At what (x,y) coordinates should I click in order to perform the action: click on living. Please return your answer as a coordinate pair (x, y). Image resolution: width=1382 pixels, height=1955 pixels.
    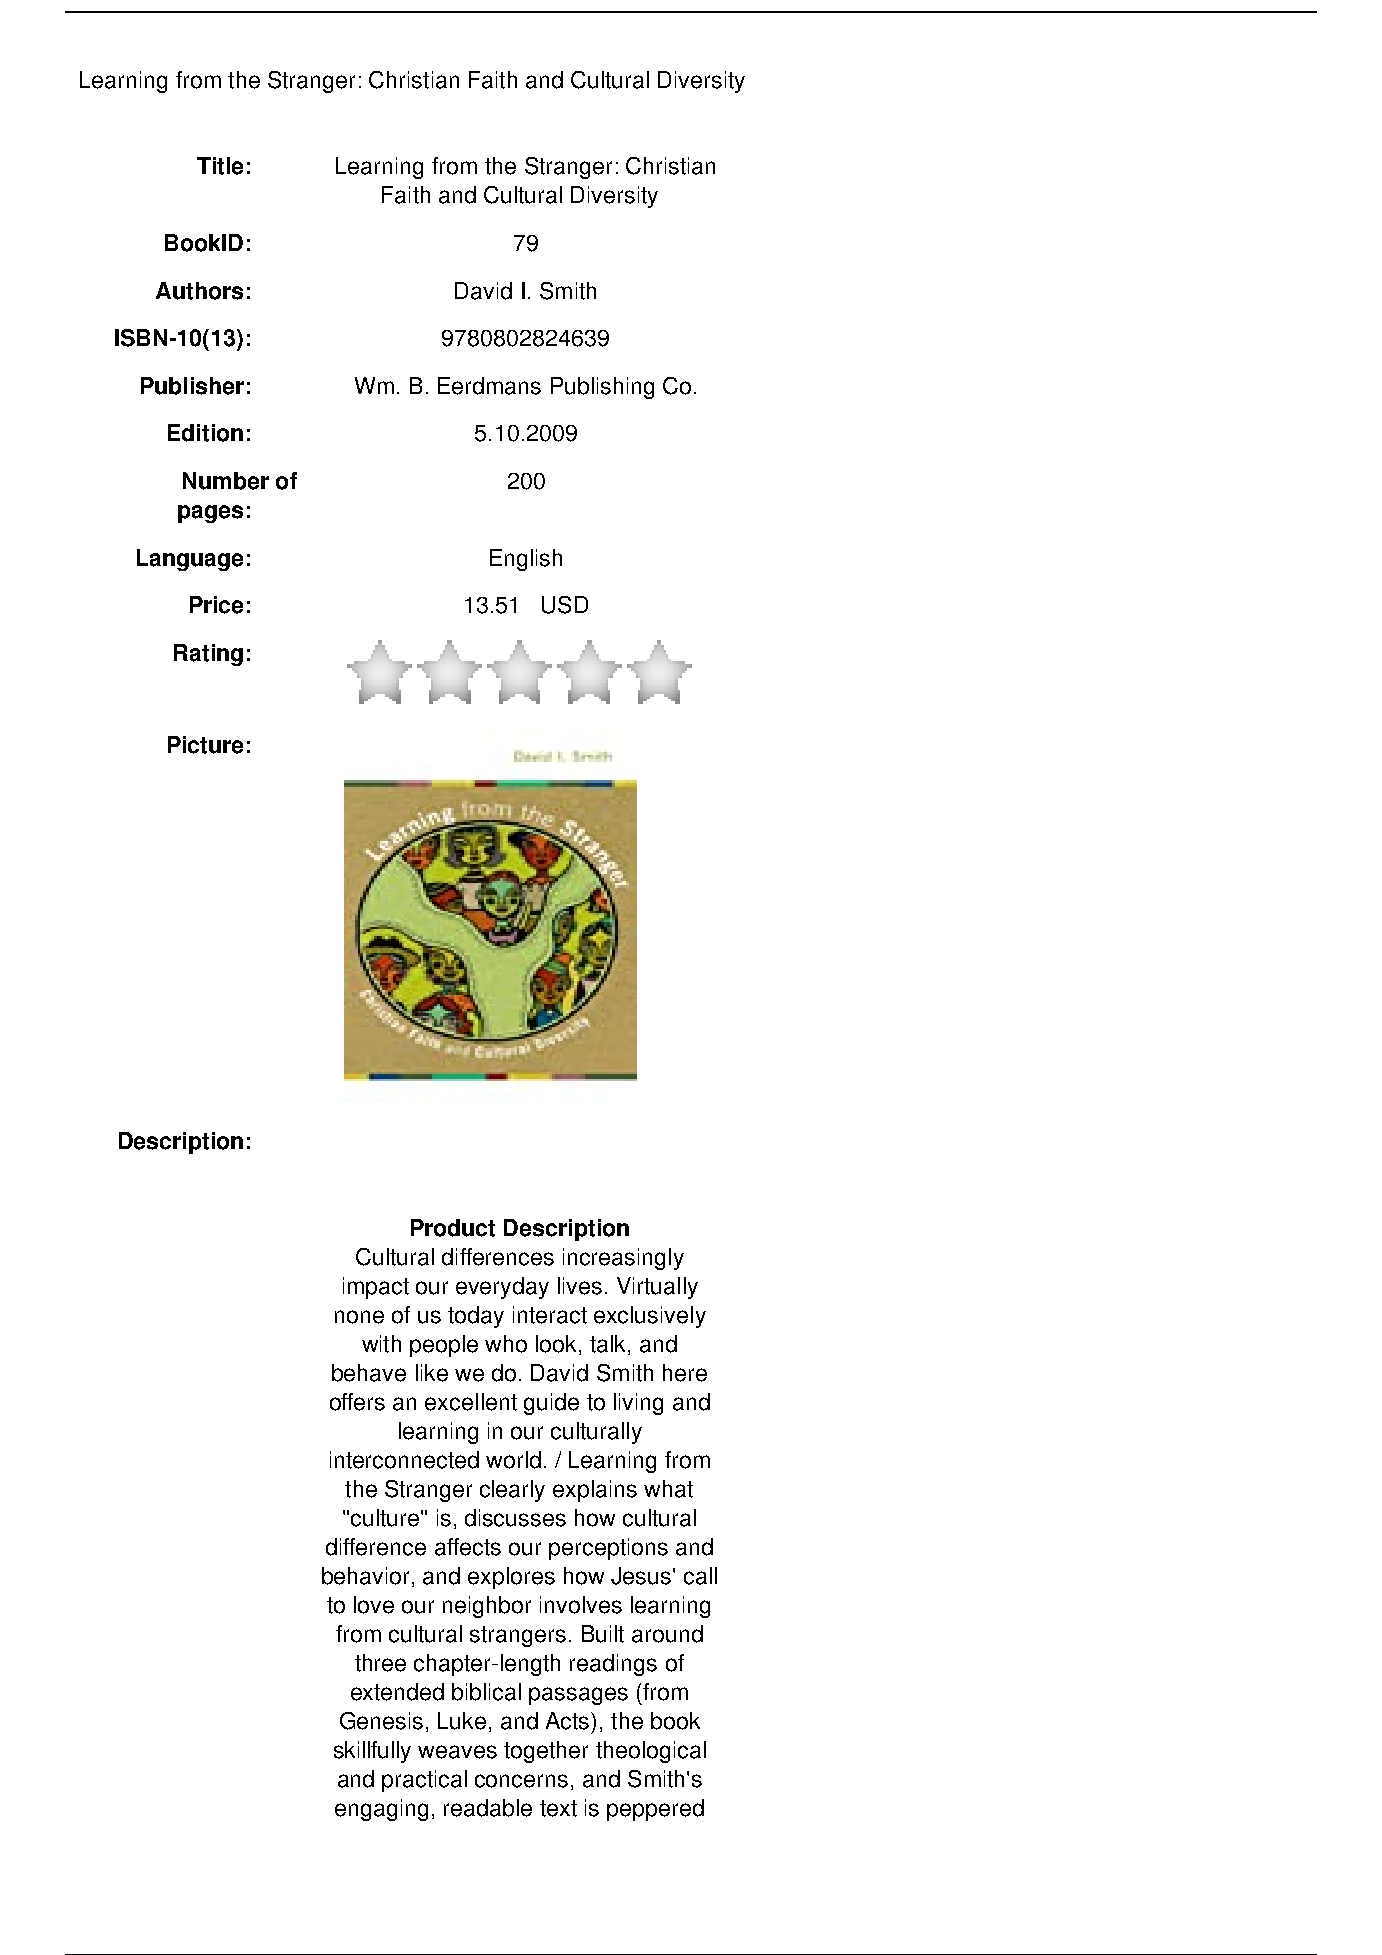
    Looking at the image, I should click on (638, 1404).
